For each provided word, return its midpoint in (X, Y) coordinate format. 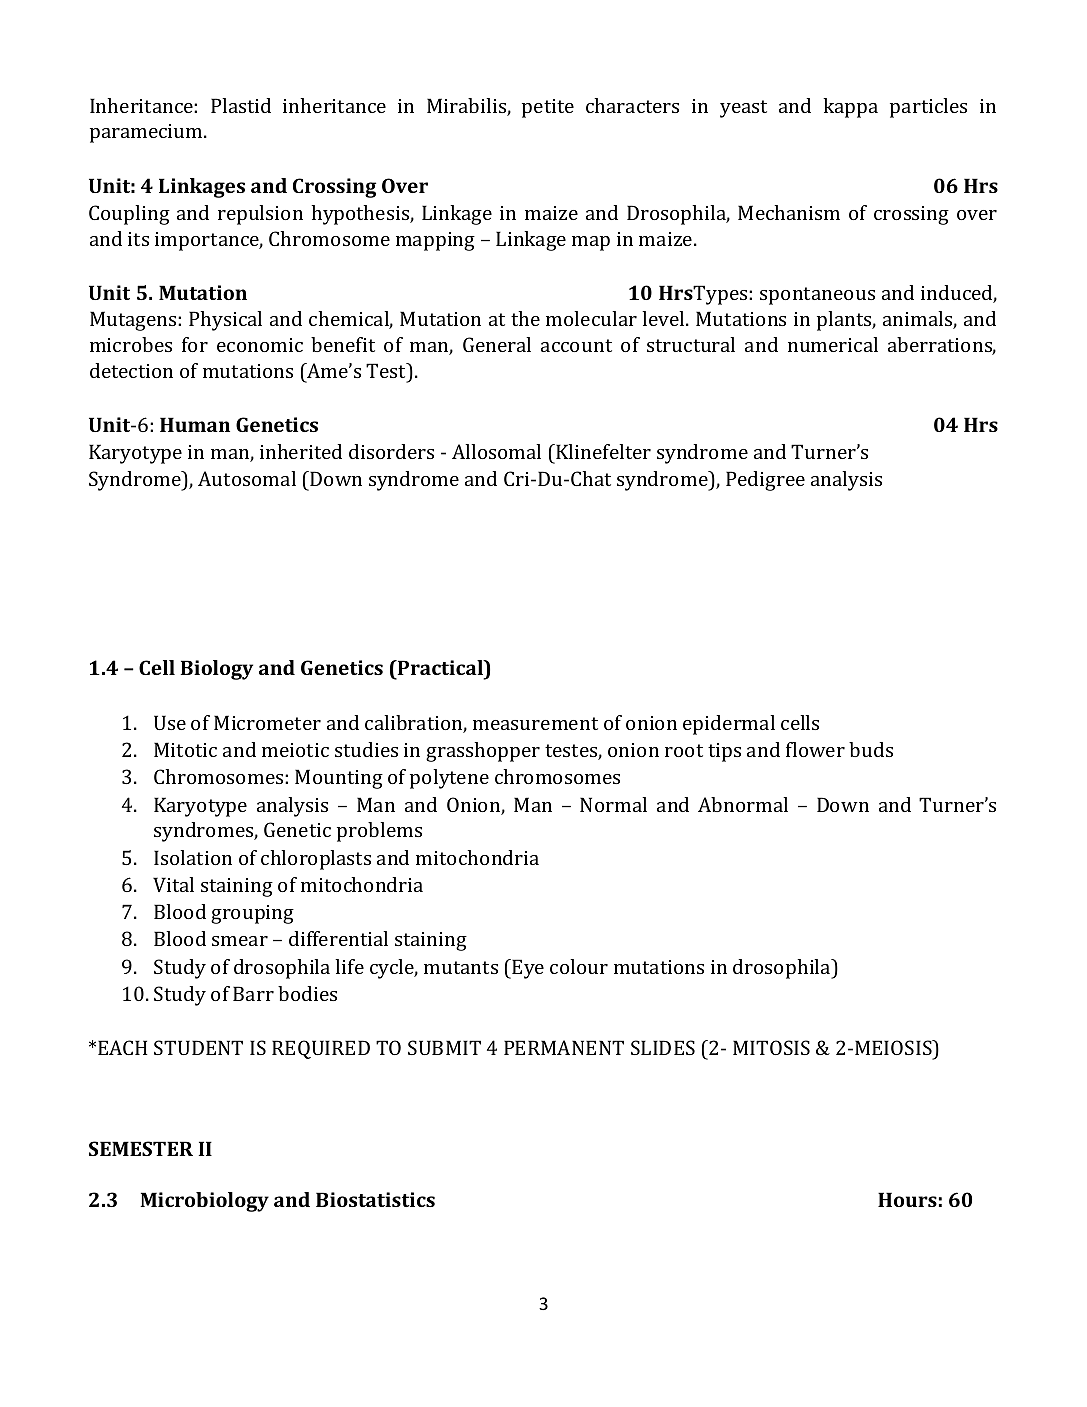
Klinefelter (602, 451)
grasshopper (483, 752)
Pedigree (765, 481)
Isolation (193, 857)
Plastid (241, 105)
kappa (850, 108)
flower (815, 749)
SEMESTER (141, 1148)
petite (548, 108)
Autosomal (247, 478)
